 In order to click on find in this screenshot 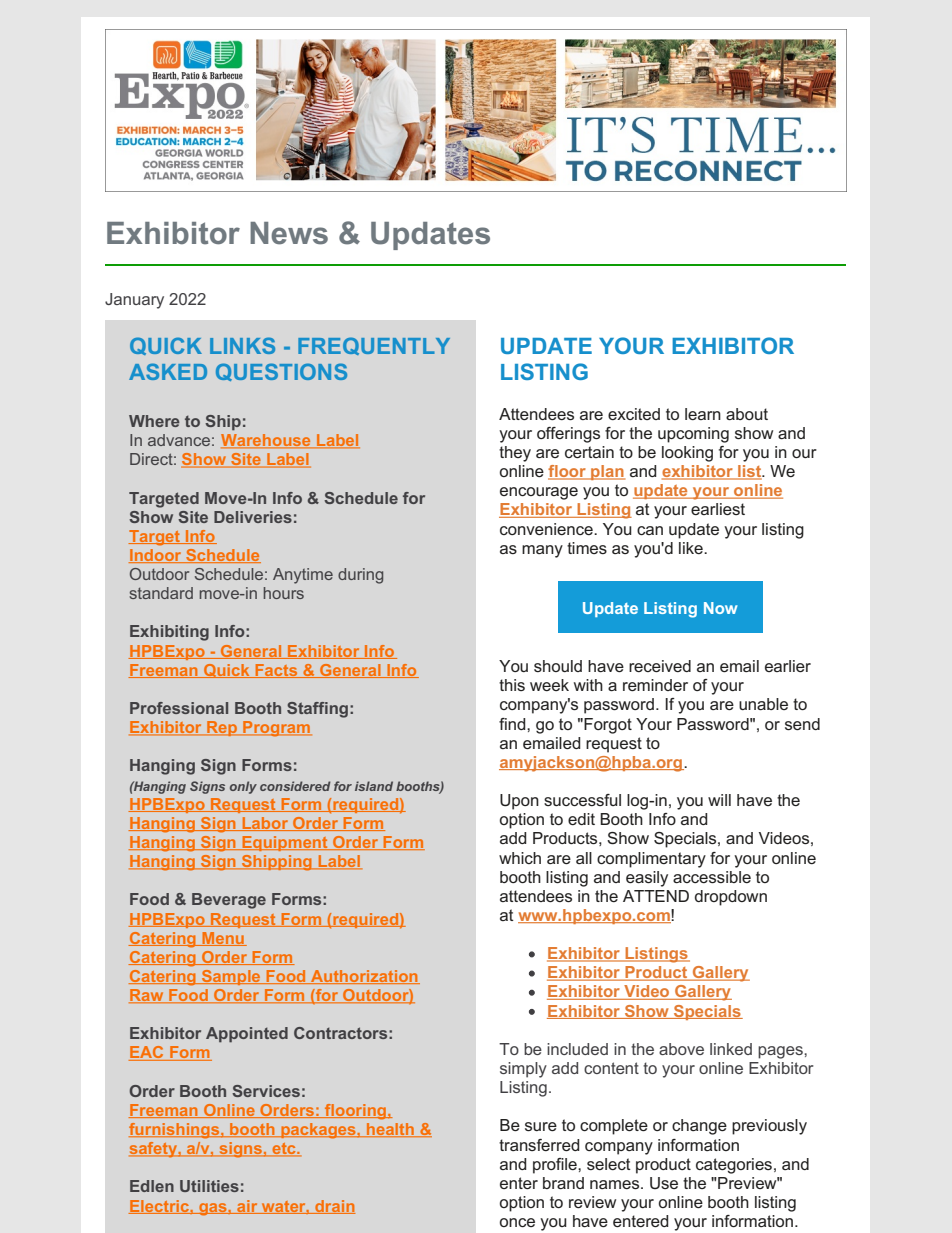, I will do `click(513, 724)`.
